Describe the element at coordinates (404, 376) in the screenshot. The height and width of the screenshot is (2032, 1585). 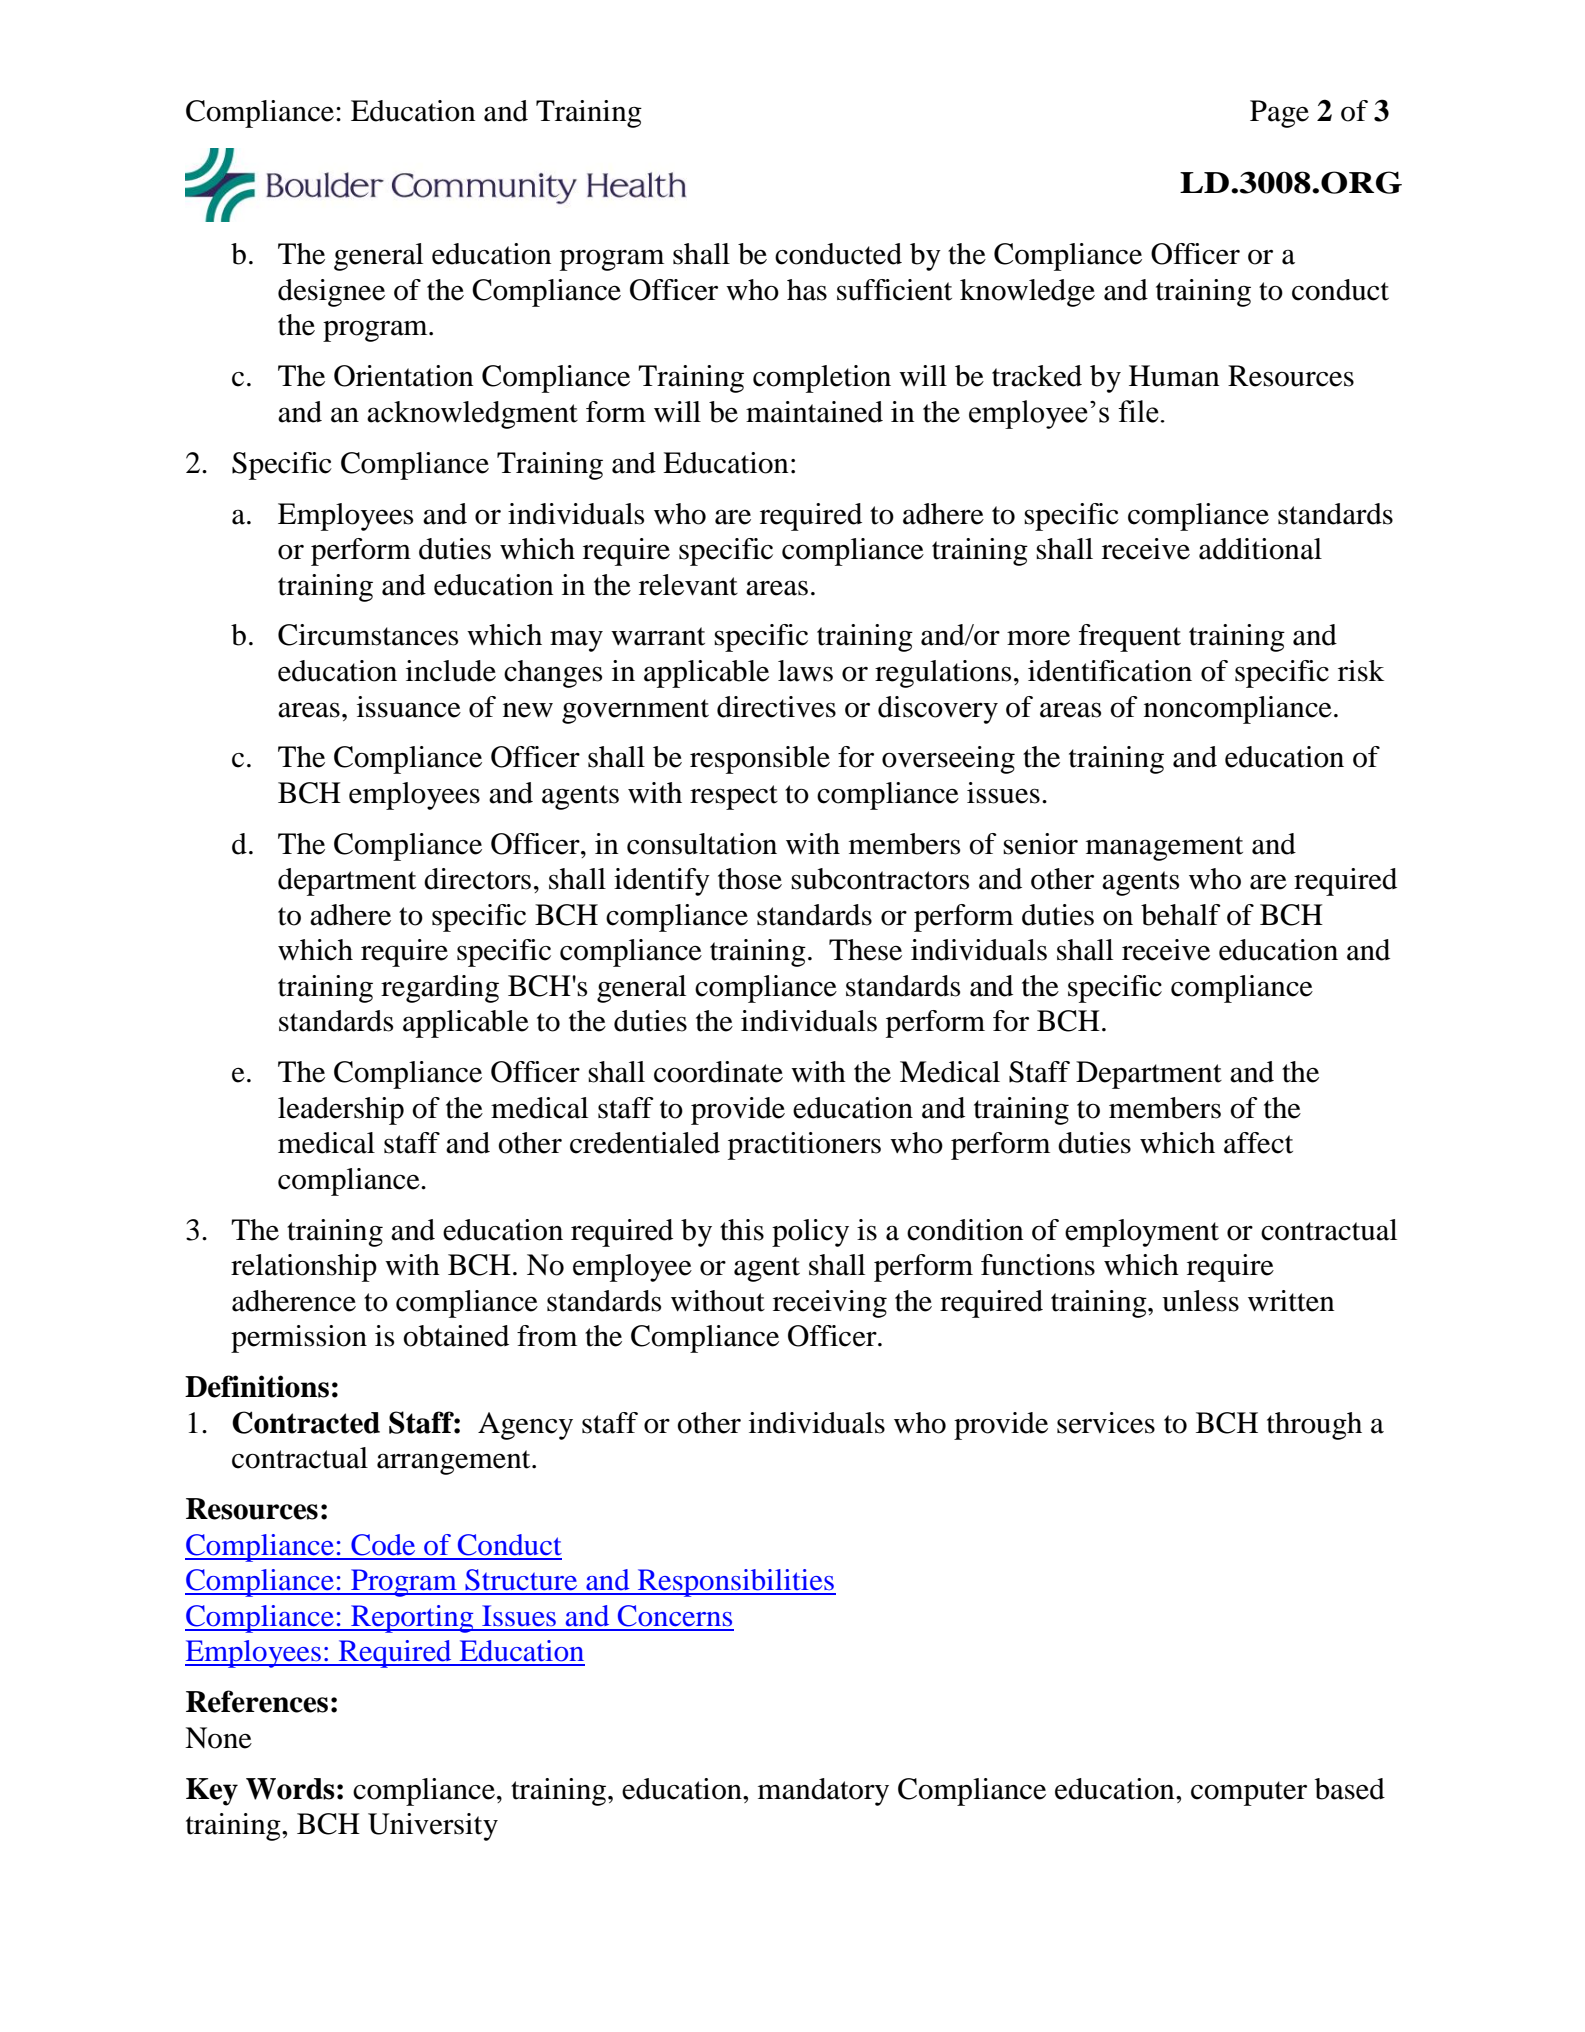
I see `Orientation` at that location.
